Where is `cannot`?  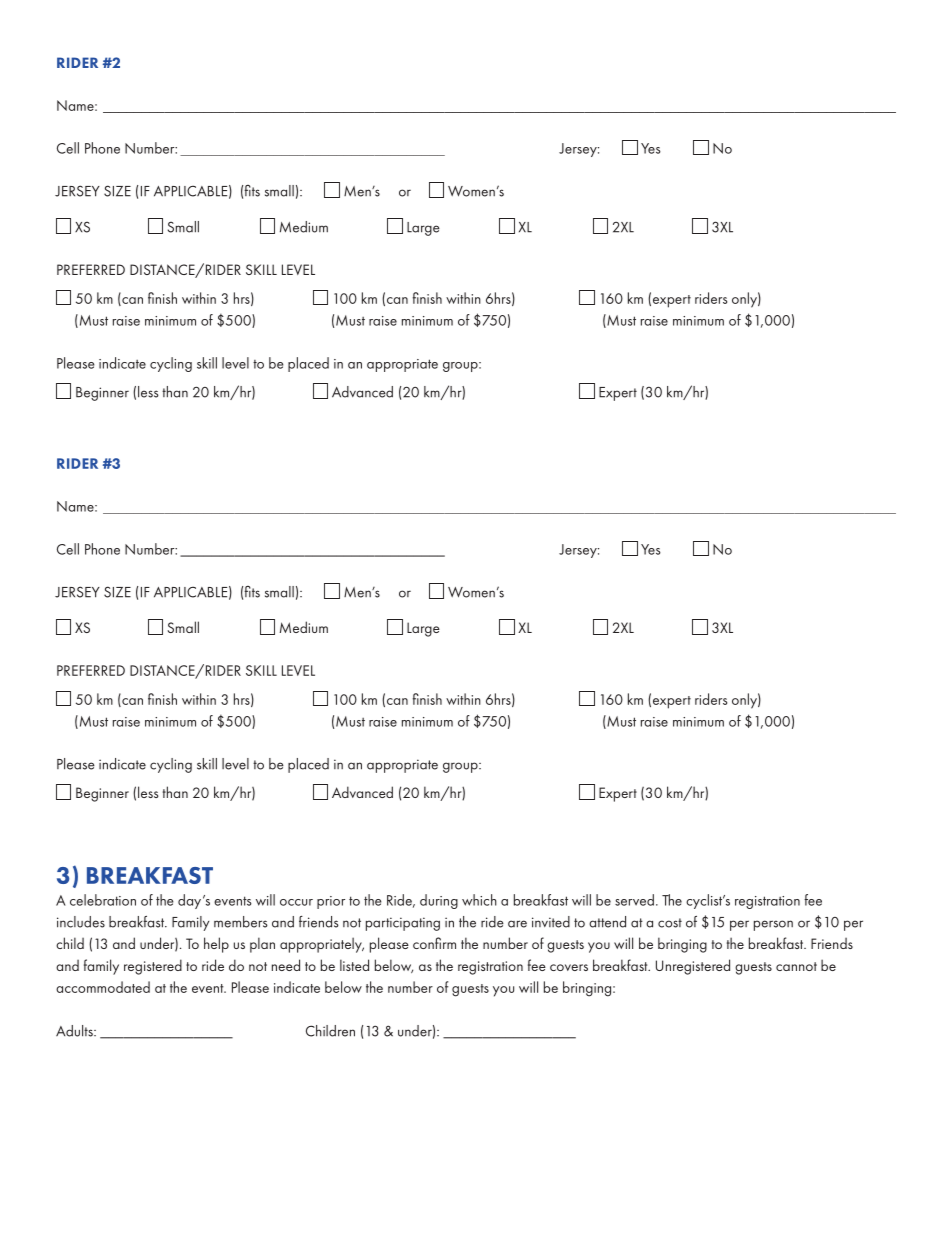
cannot is located at coordinates (796, 966).
